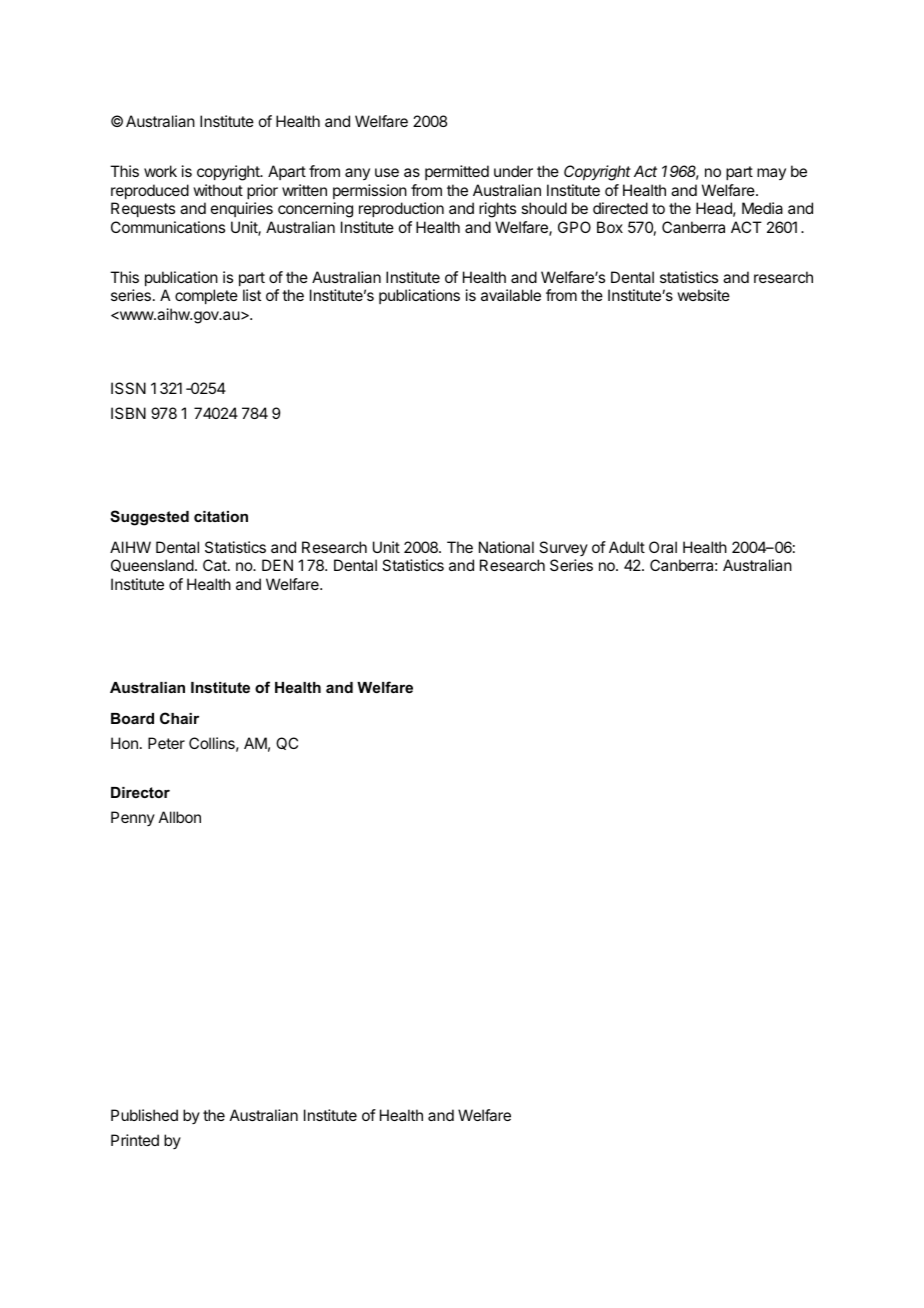 The width and height of the screenshot is (924, 1308). I want to click on Chair, so click(179, 718).
